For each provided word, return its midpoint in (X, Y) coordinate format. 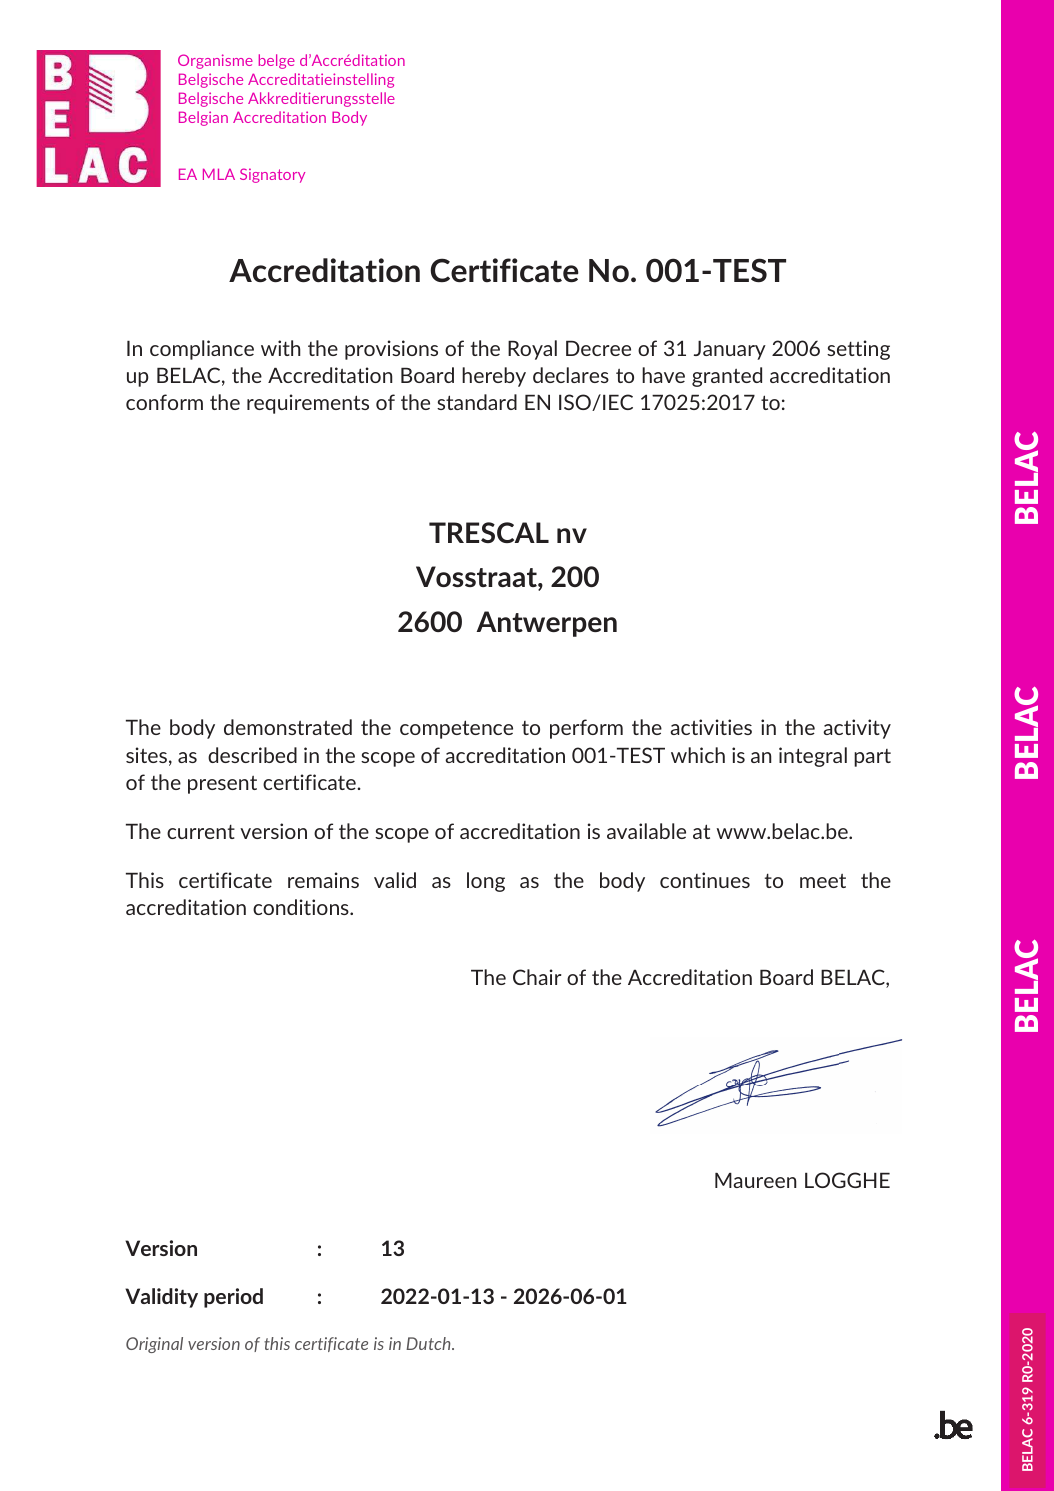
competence (456, 729)
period (233, 1298)
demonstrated (288, 727)
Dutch (429, 1343)
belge (277, 61)
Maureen (756, 1180)
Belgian (203, 118)
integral (813, 757)
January (730, 350)
